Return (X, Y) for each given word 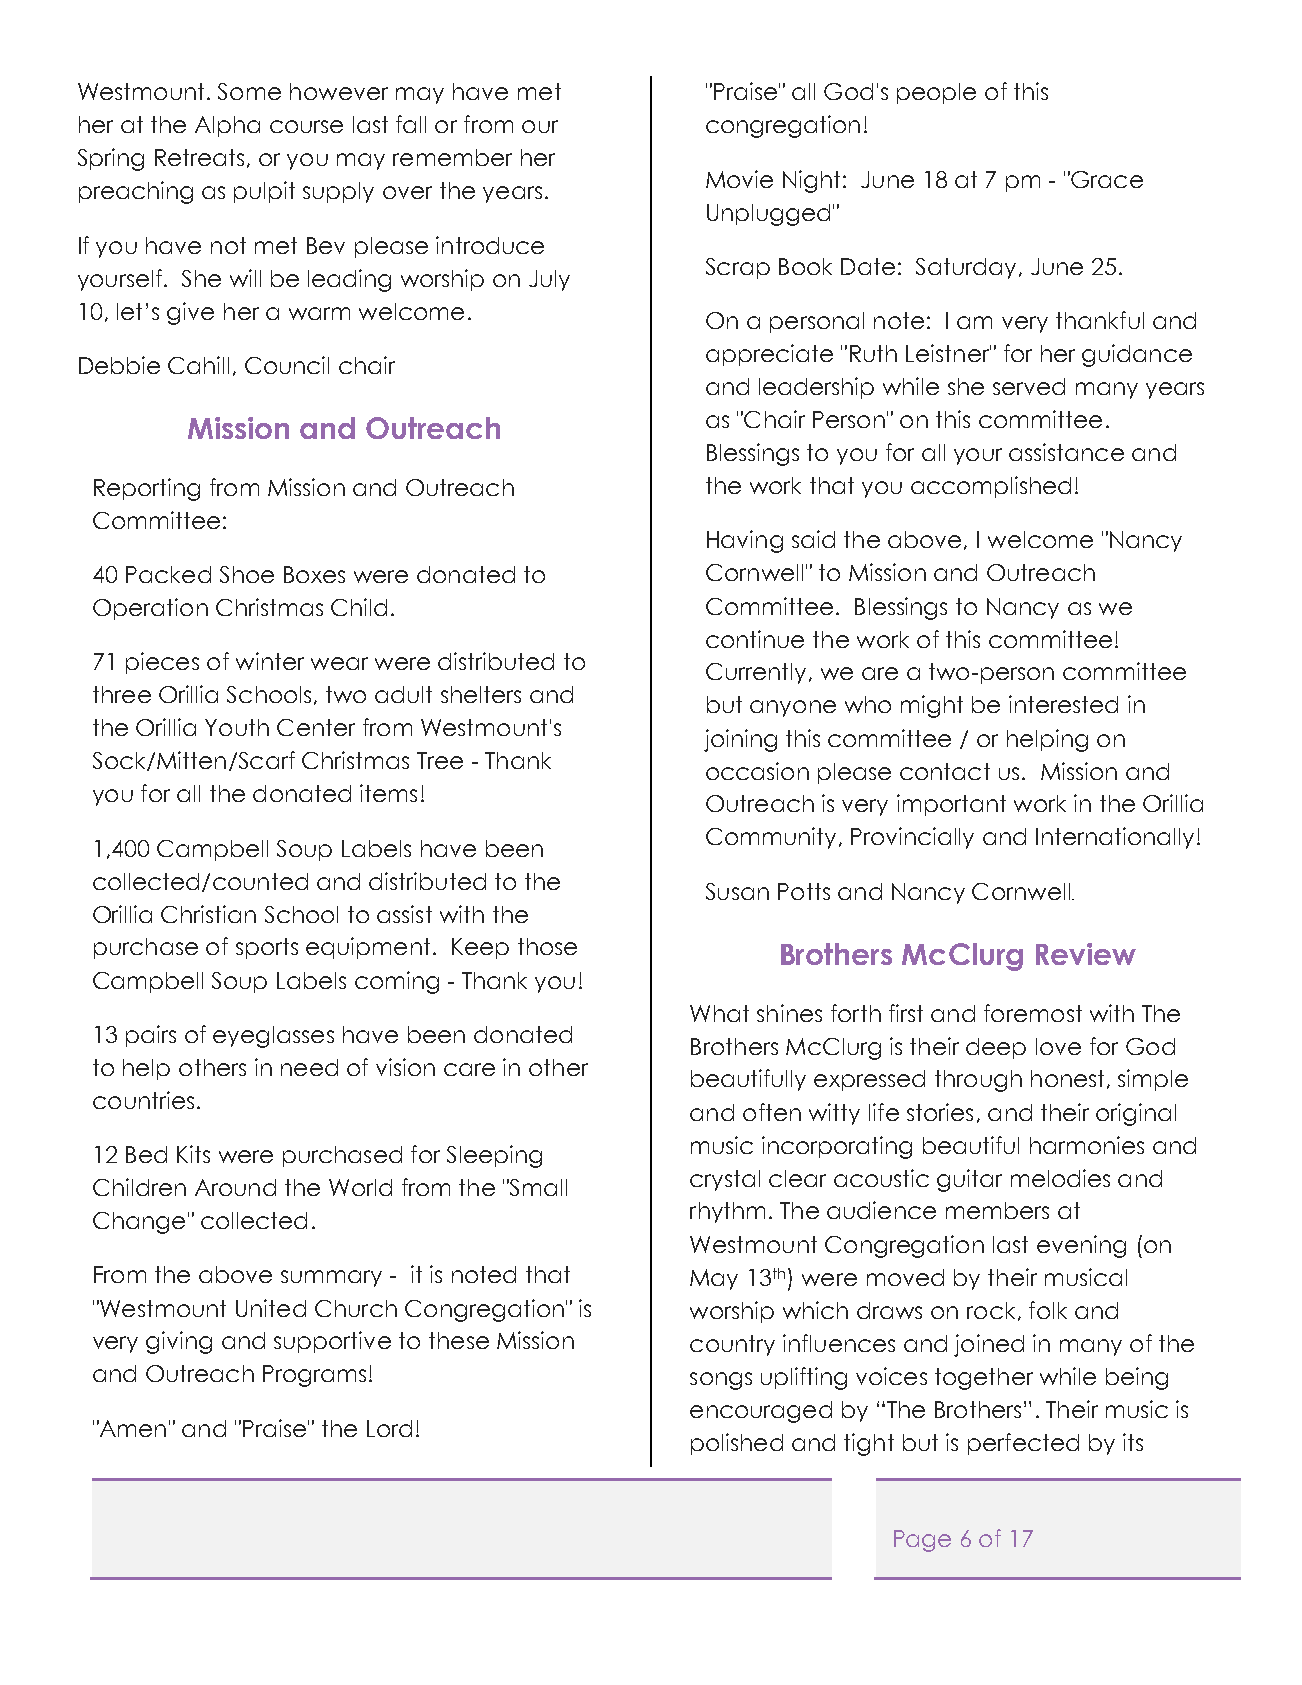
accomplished (991, 487)
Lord (389, 1428)
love (1058, 1046)
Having (745, 541)
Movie (739, 179)
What (719, 1013)
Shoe (247, 574)
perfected (1023, 1444)
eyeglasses (273, 1037)
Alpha (227, 126)
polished (737, 1444)
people (936, 93)
